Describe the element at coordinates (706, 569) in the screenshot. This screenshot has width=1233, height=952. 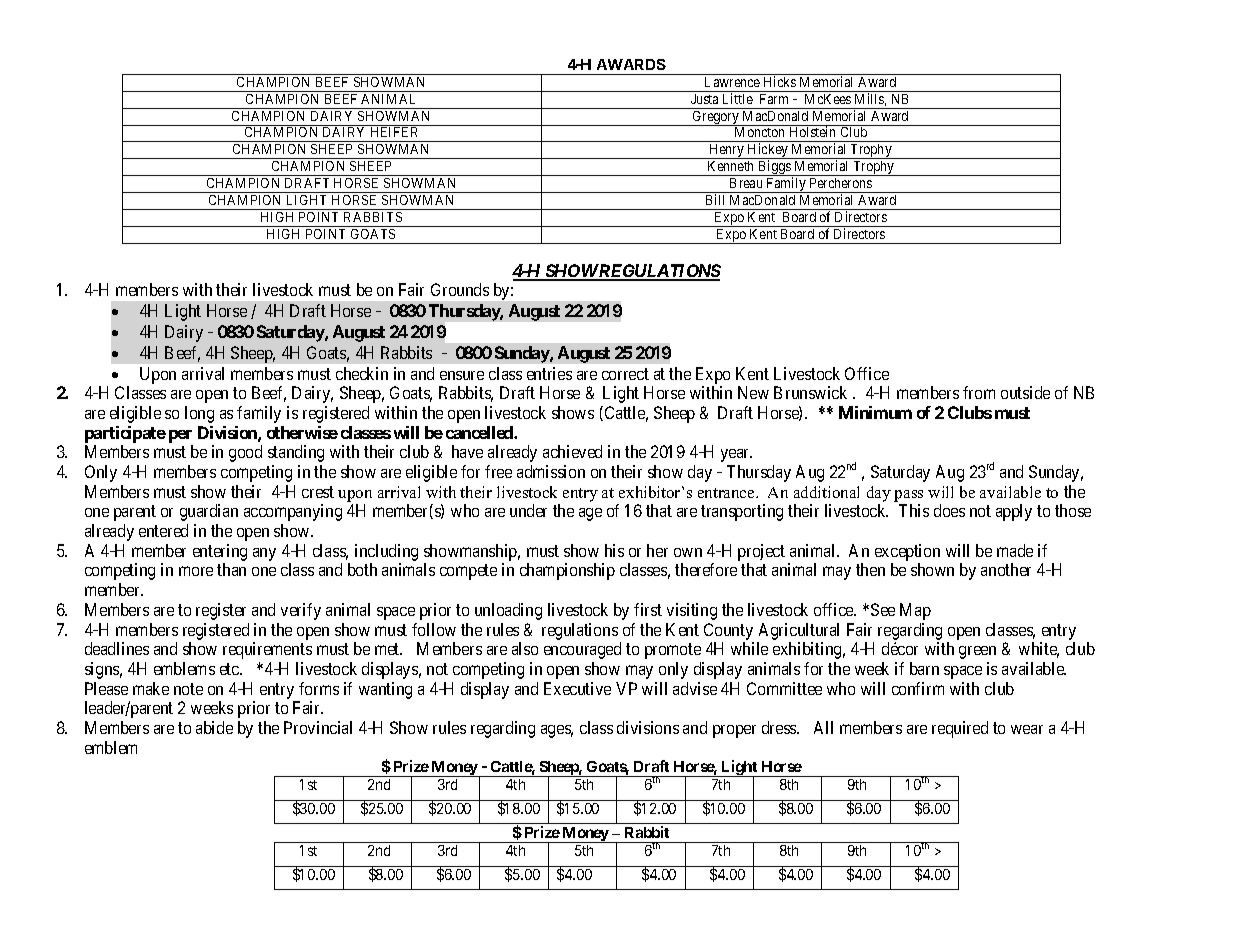
I see `therefore` at that location.
